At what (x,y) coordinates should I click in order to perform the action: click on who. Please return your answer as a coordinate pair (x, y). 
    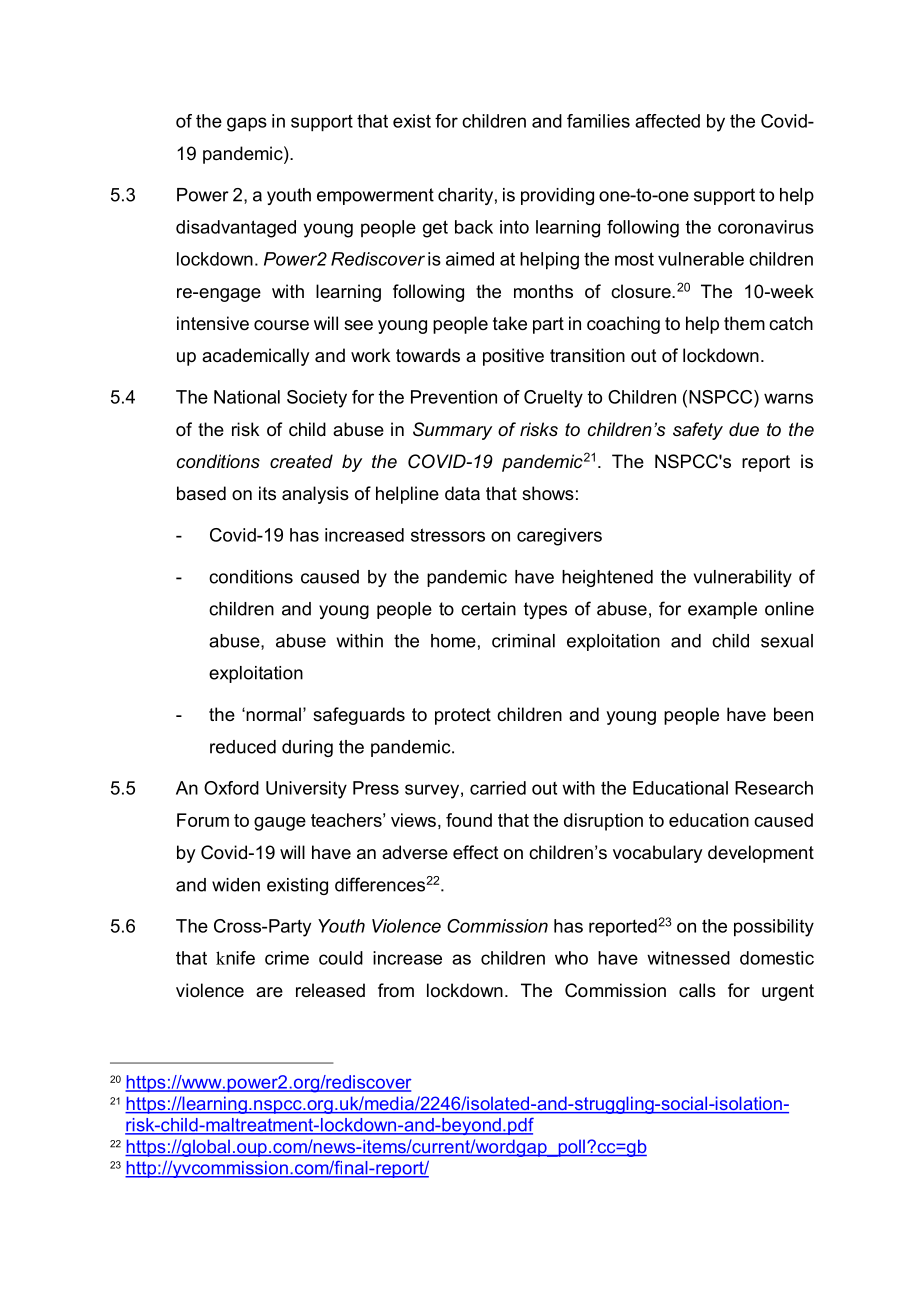
    Looking at the image, I should click on (571, 958).
